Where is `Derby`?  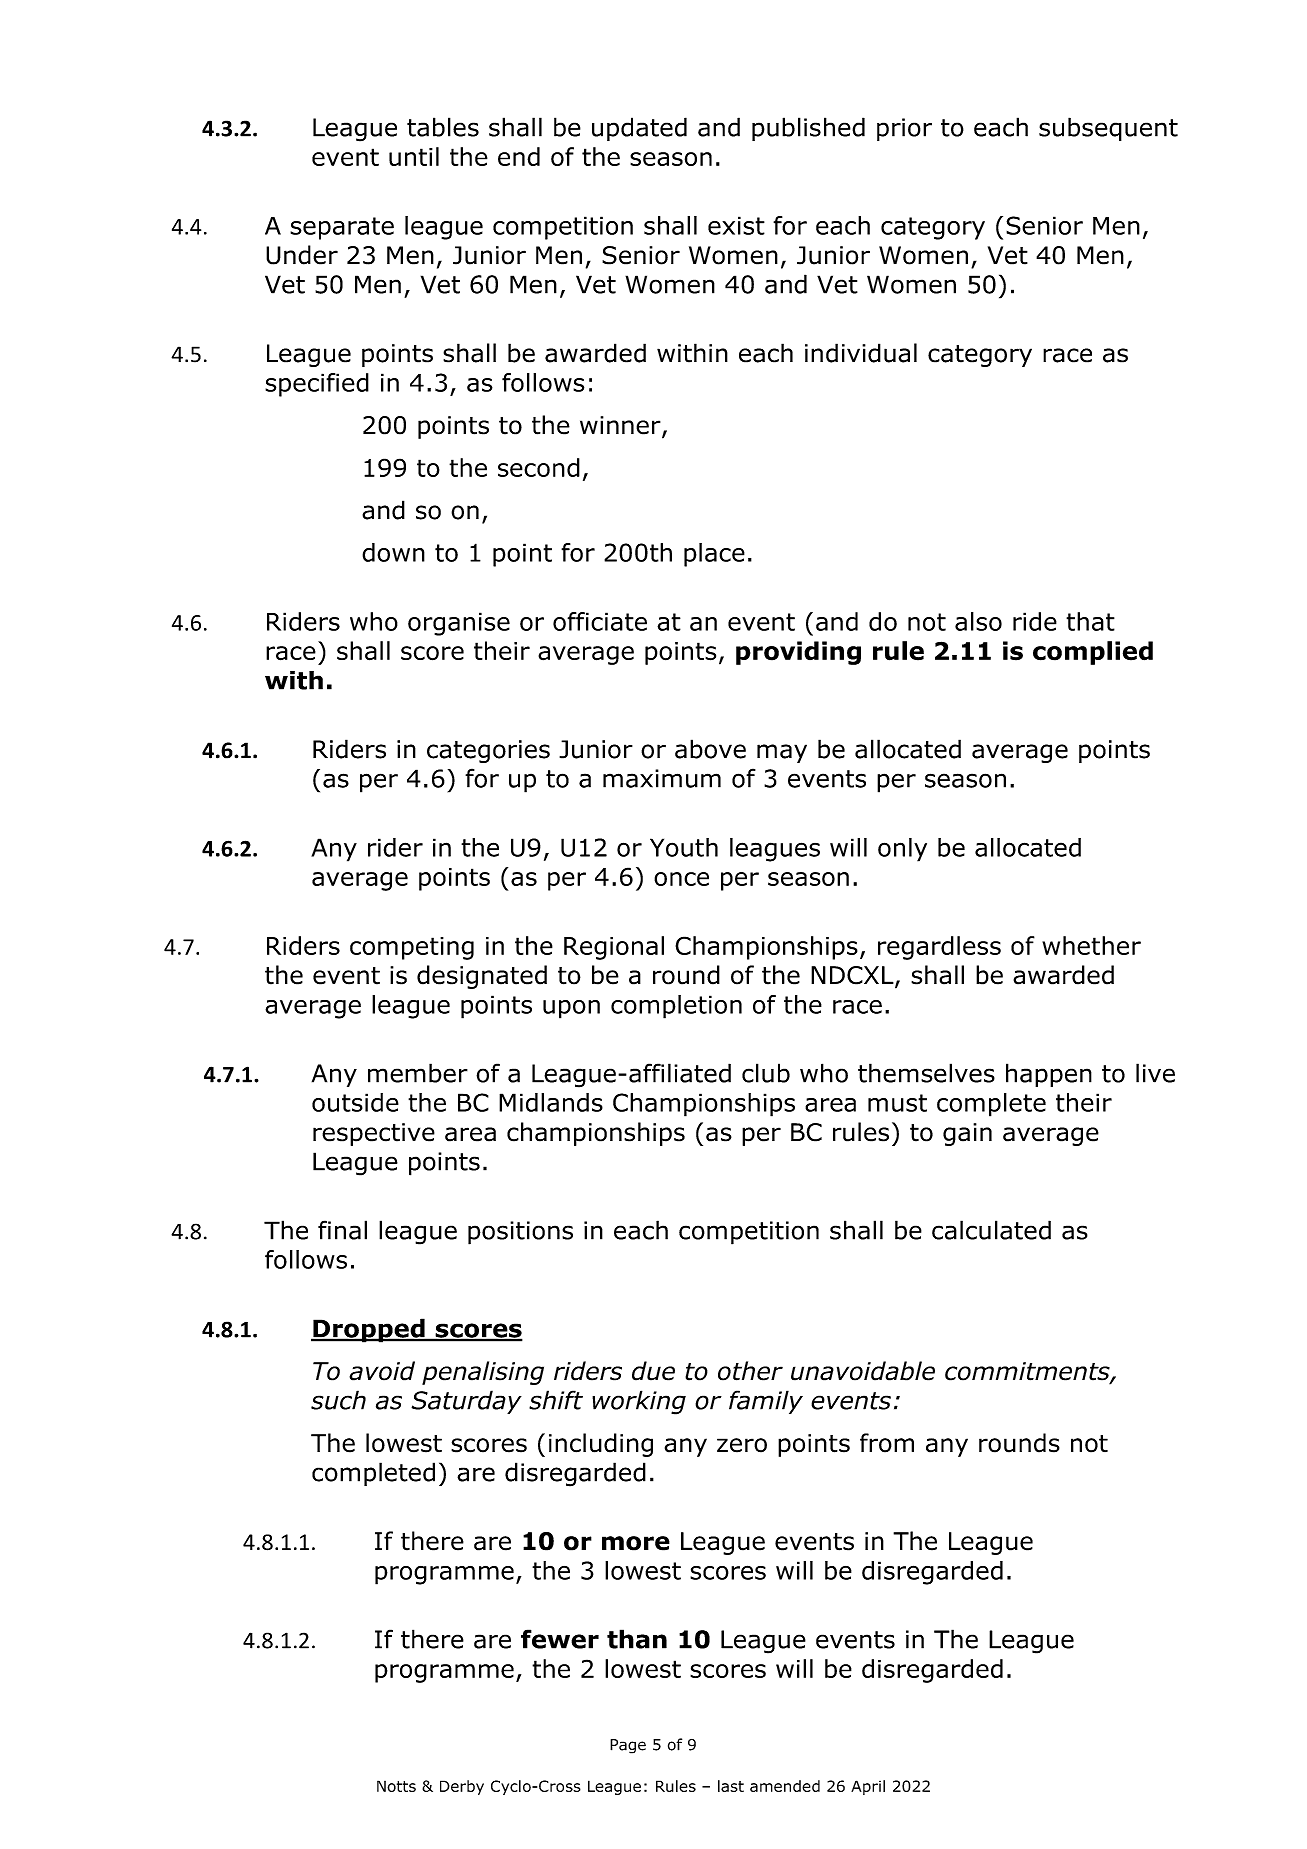
Derby is located at coordinates (462, 1787).
